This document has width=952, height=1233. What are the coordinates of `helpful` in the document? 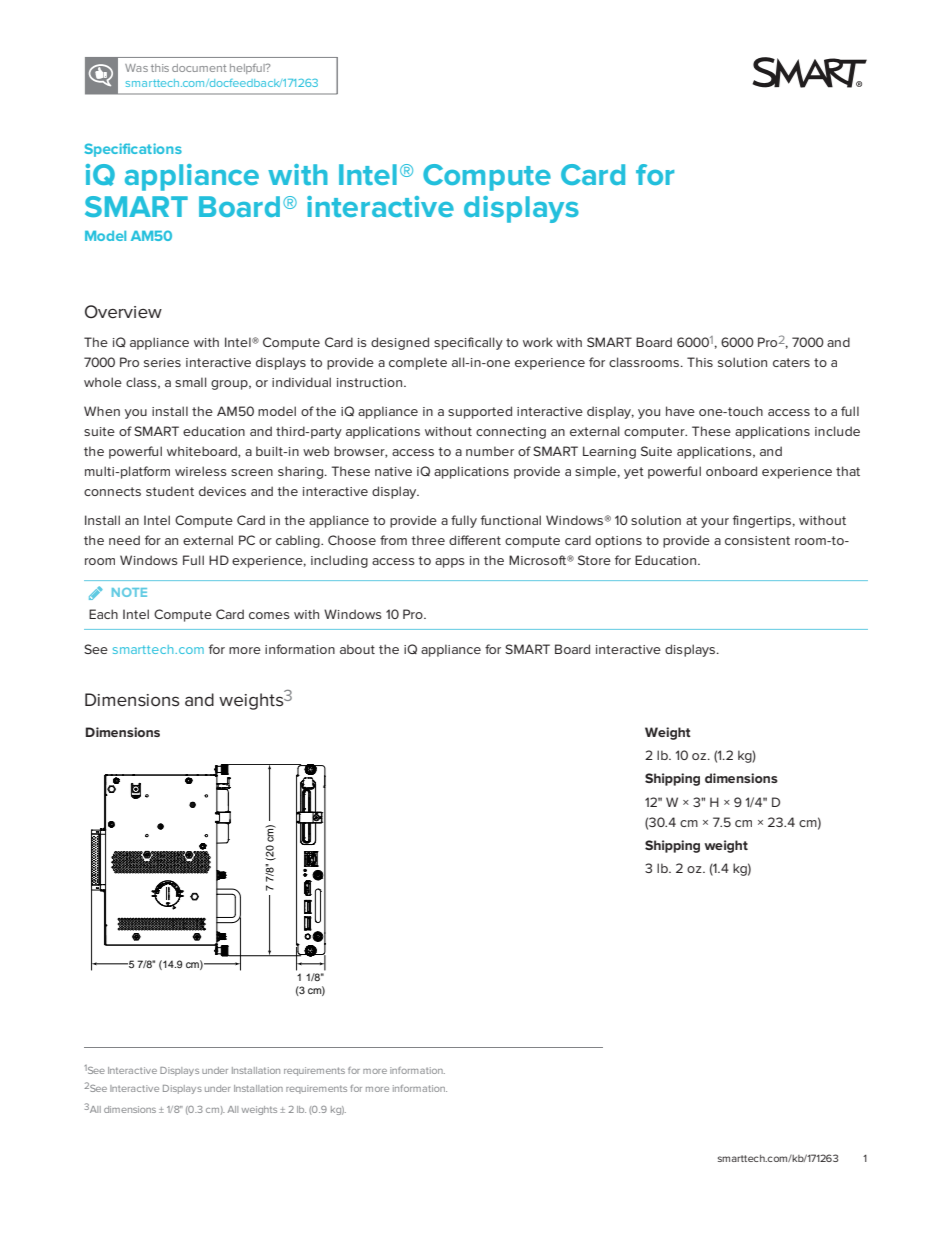 It's located at (248, 69).
